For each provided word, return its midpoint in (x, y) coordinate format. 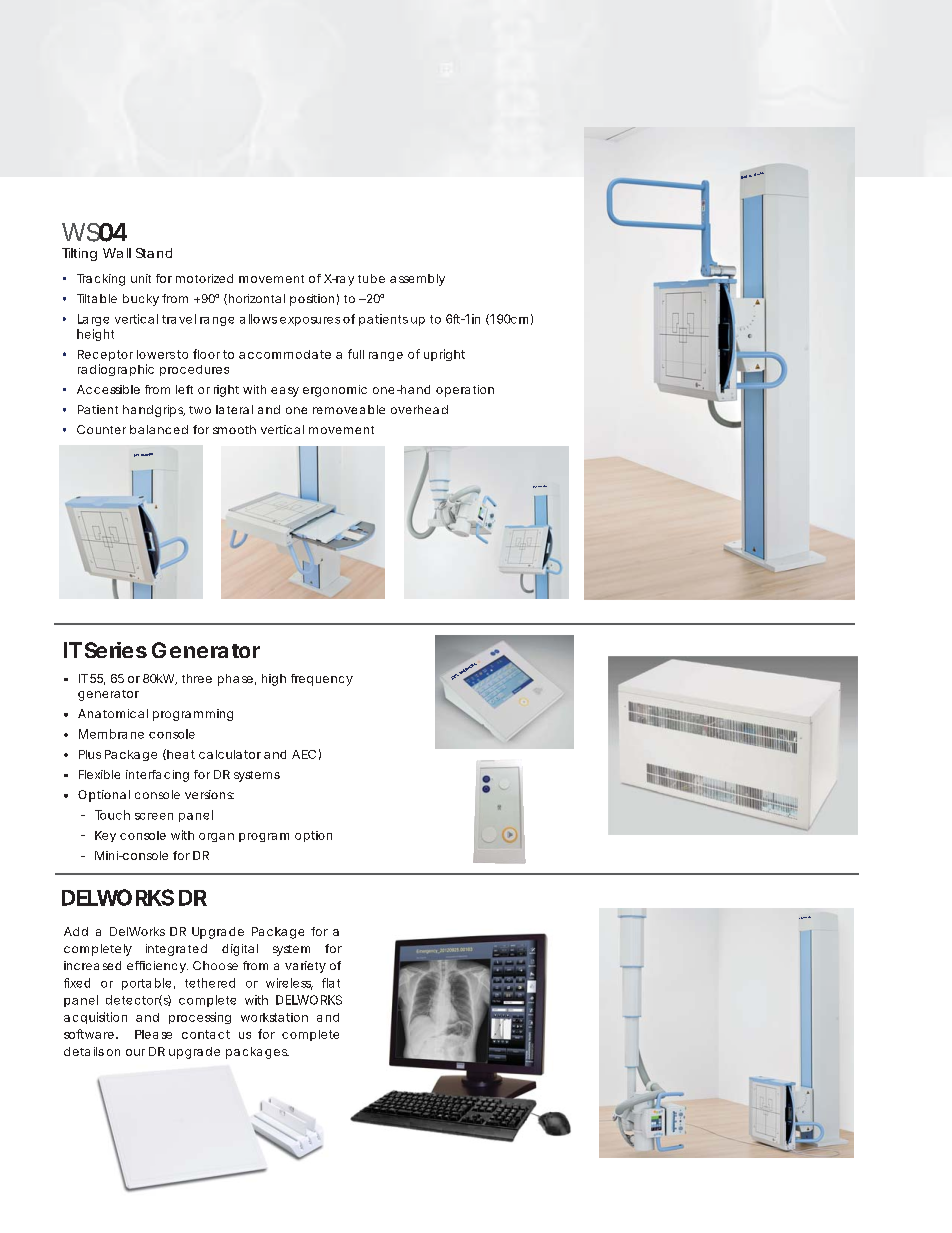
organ (216, 837)
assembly (417, 280)
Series (116, 650)
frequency (322, 680)
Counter (101, 429)
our (135, 1052)
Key (105, 836)
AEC (304, 754)
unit (141, 278)
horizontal (255, 299)
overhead (419, 409)
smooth (234, 429)
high (274, 680)
